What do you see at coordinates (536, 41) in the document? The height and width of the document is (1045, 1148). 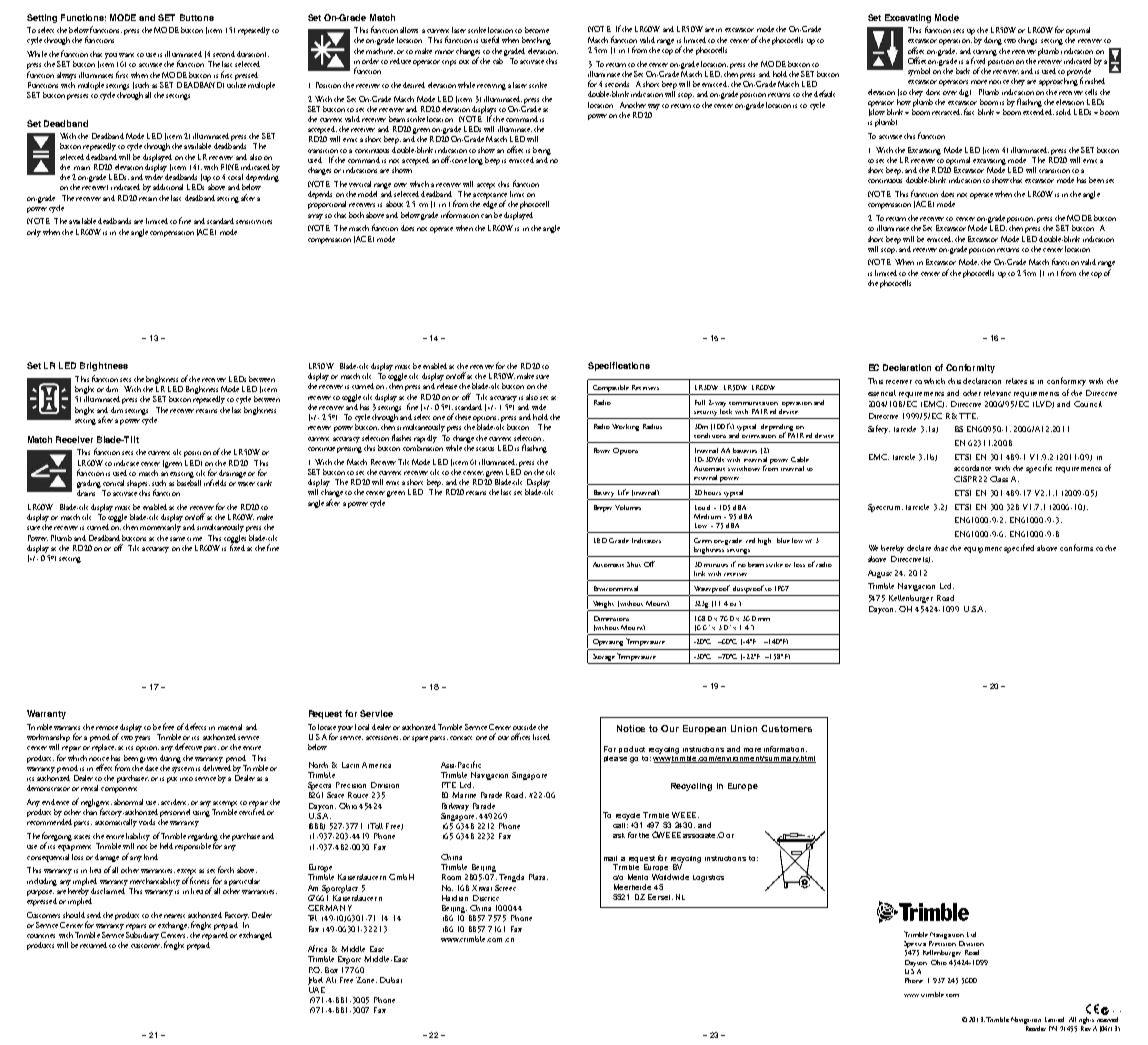 I see `benching` at bounding box center [536, 41].
